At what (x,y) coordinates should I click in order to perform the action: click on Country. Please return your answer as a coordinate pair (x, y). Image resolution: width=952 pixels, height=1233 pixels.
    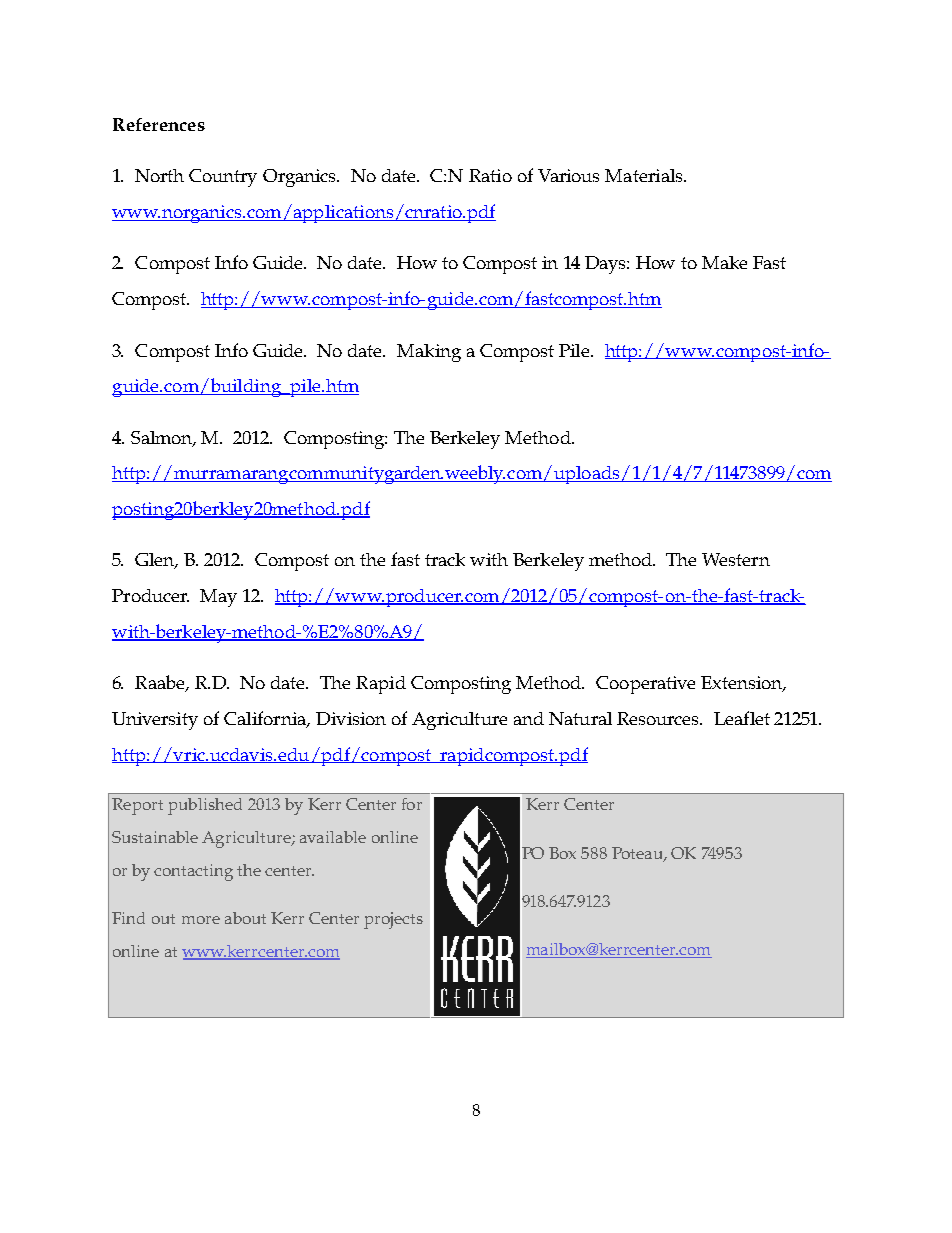
    Looking at the image, I should click on (223, 178).
